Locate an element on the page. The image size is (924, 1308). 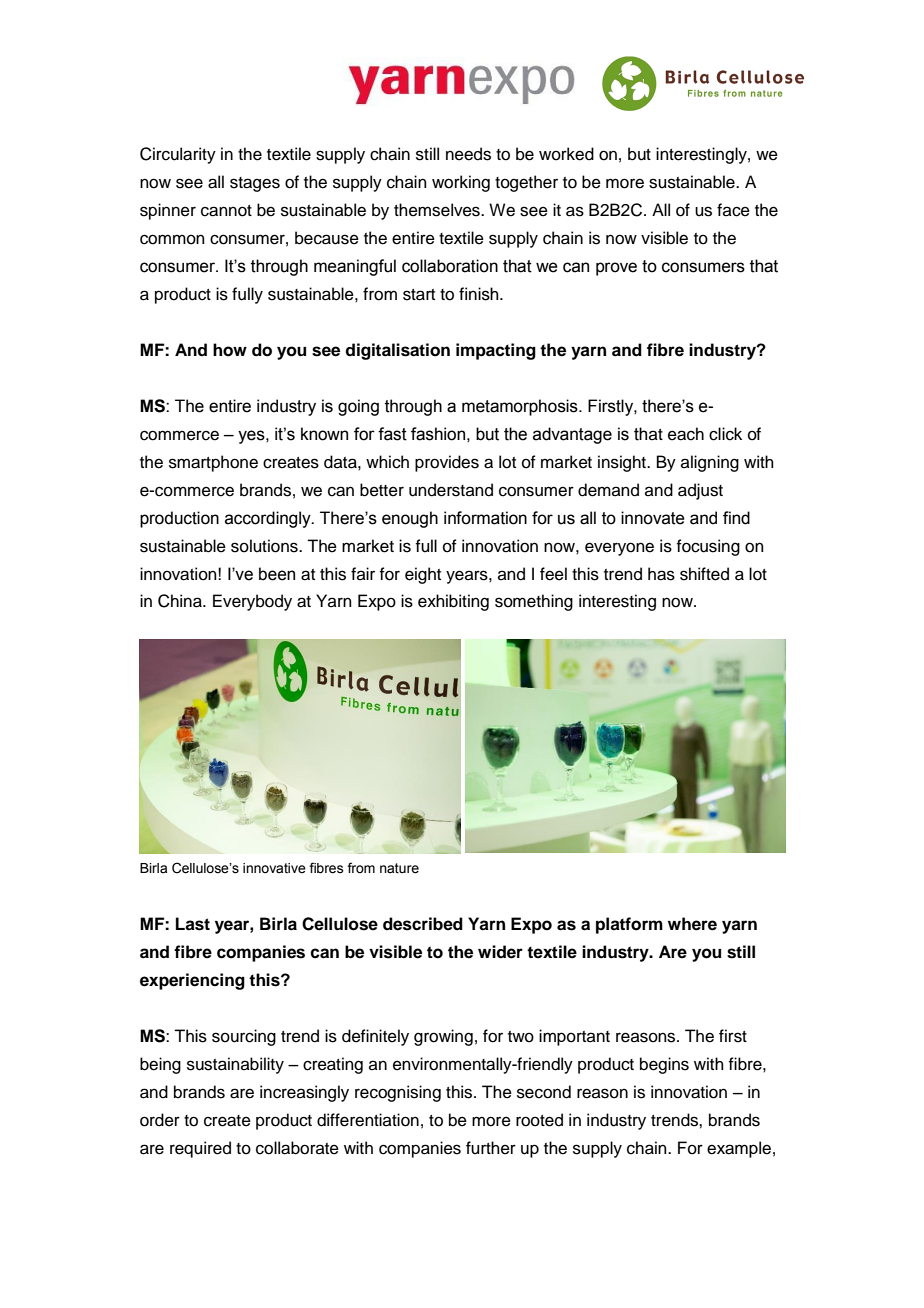
Everybody is located at coordinates (252, 602).
